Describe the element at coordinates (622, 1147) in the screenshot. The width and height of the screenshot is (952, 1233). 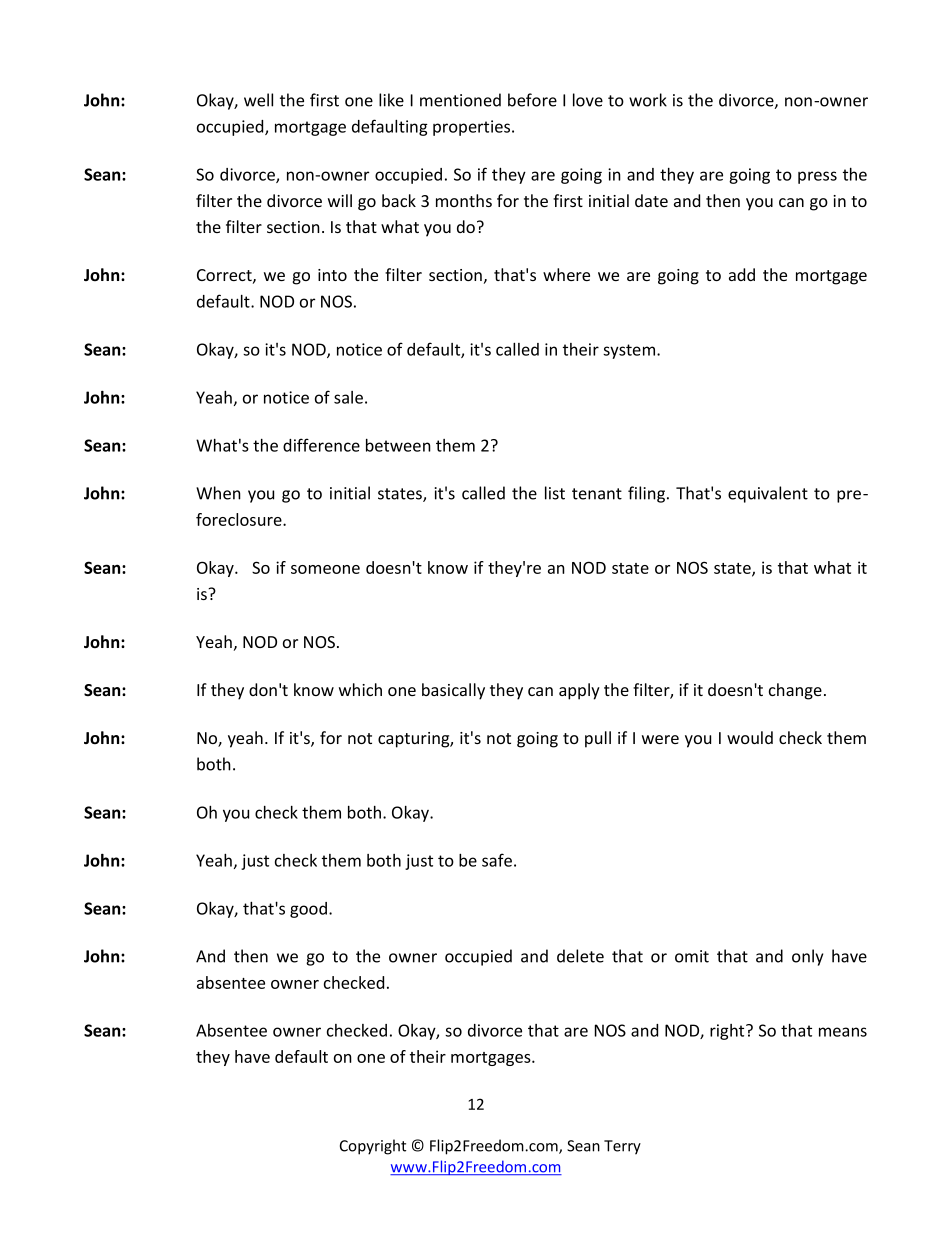
I see `Terry` at that location.
